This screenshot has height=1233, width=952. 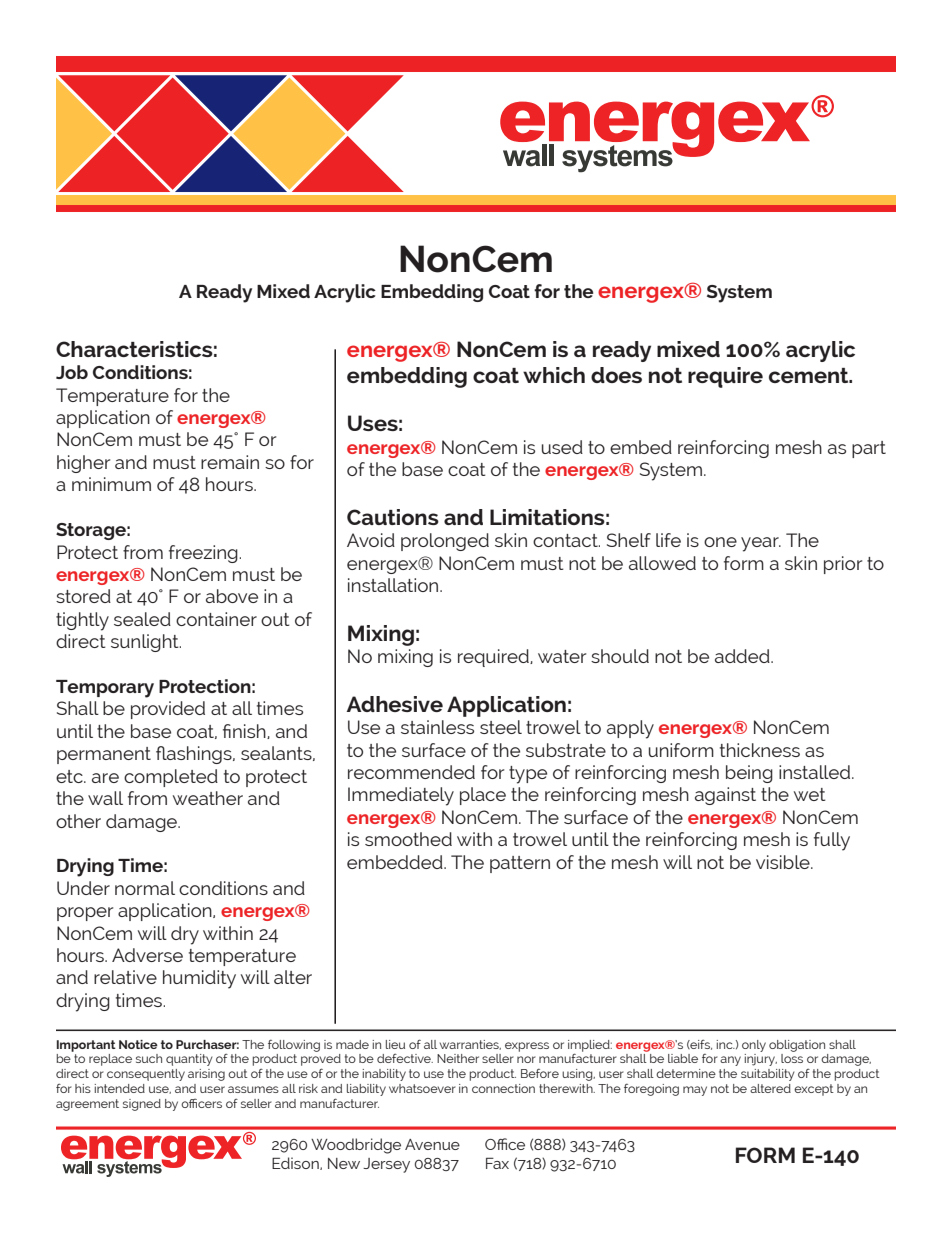 What do you see at coordinates (810, 375) in the screenshot?
I see `cement` at bounding box center [810, 375].
